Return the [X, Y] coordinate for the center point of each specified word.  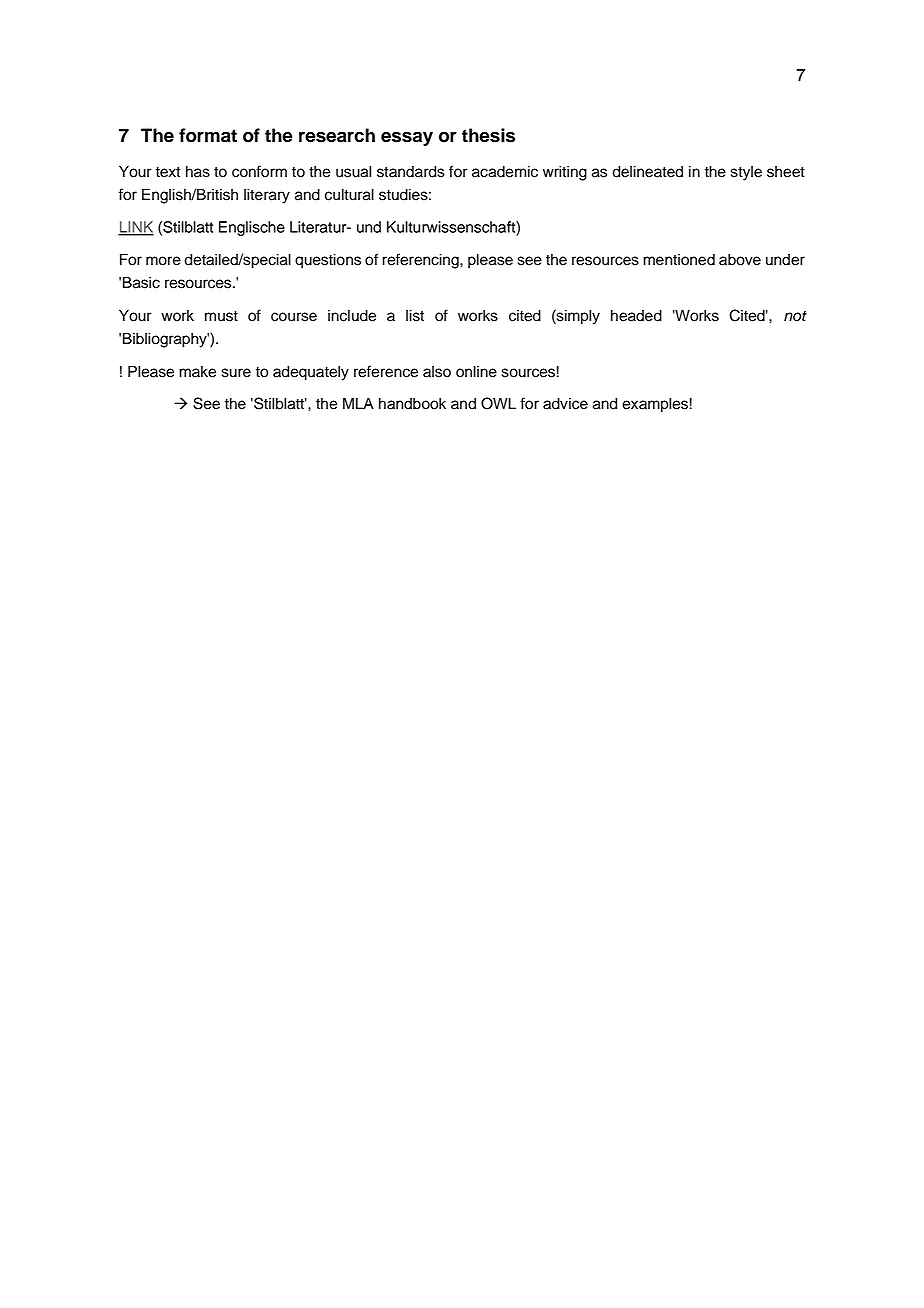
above [740, 259]
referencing [421, 261]
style [746, 173]
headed [636, 315]
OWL [498, 403]
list [415, 315]
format [208, 135]
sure [236, 373]
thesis [488, 135]
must [221, 316]
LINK [136, 228]
